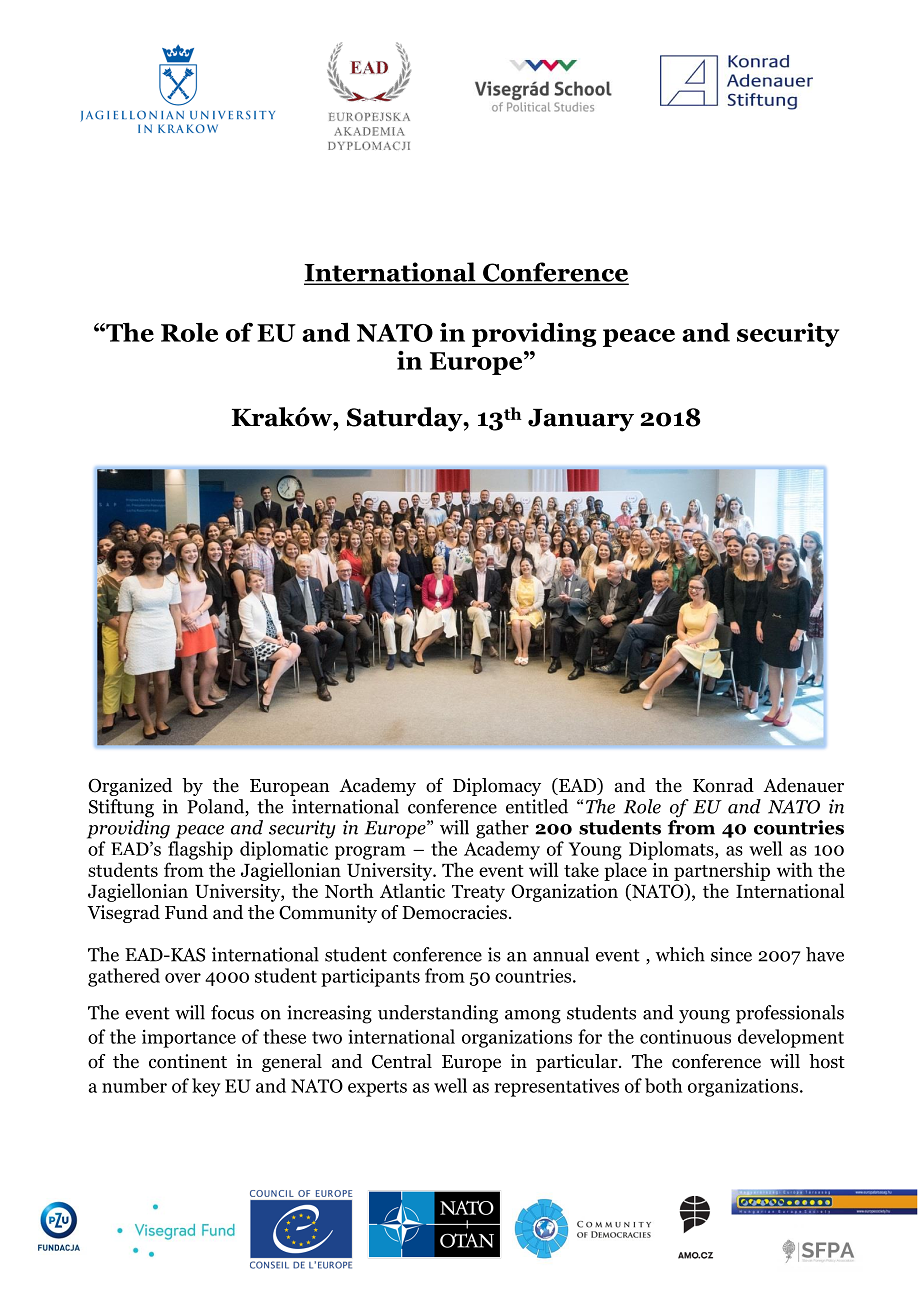 This screenshot has width=924, height=1308. I want to click on partnership, so click(722, 871).
